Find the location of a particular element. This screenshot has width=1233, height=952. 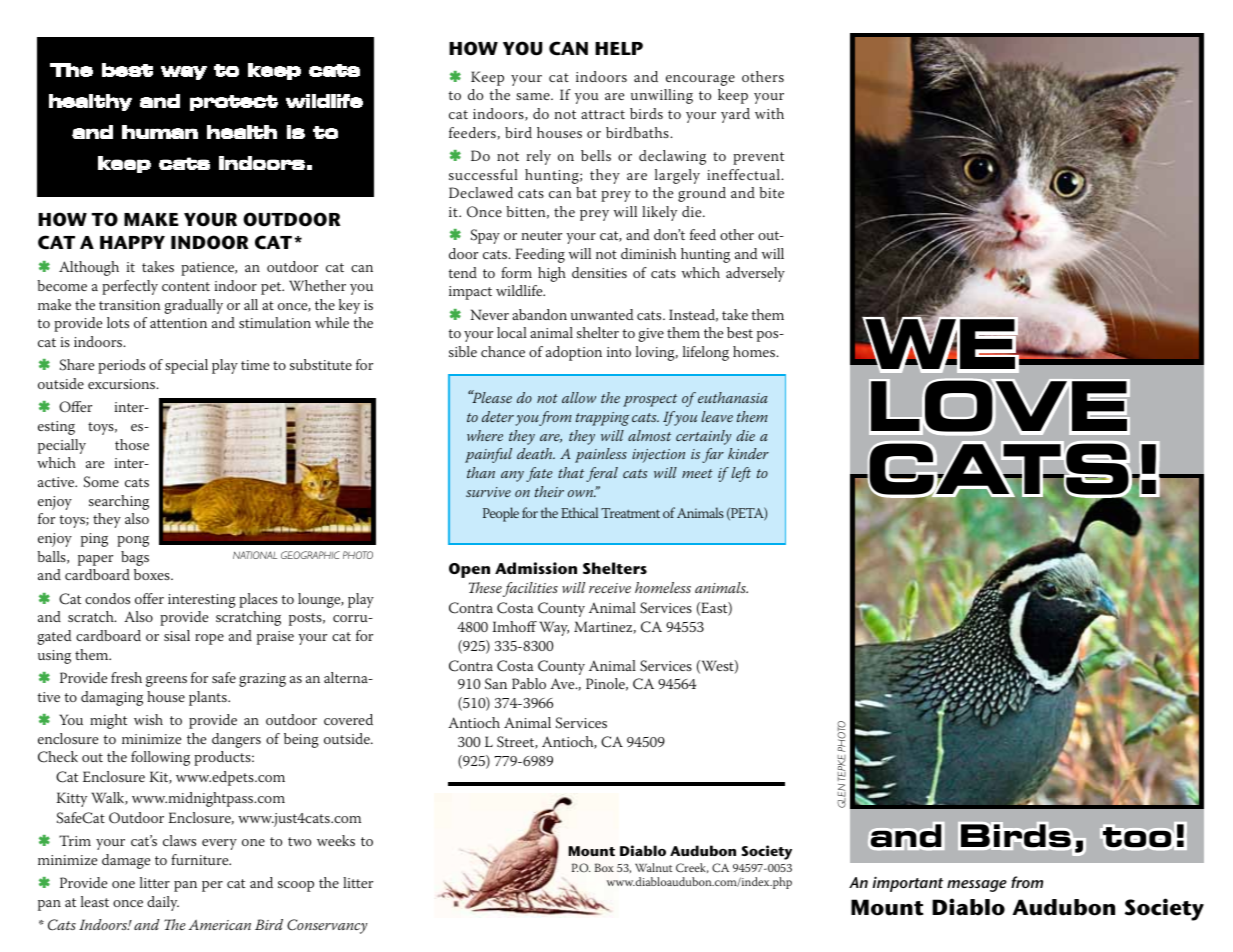

with is located at coordinates (769, 113).
